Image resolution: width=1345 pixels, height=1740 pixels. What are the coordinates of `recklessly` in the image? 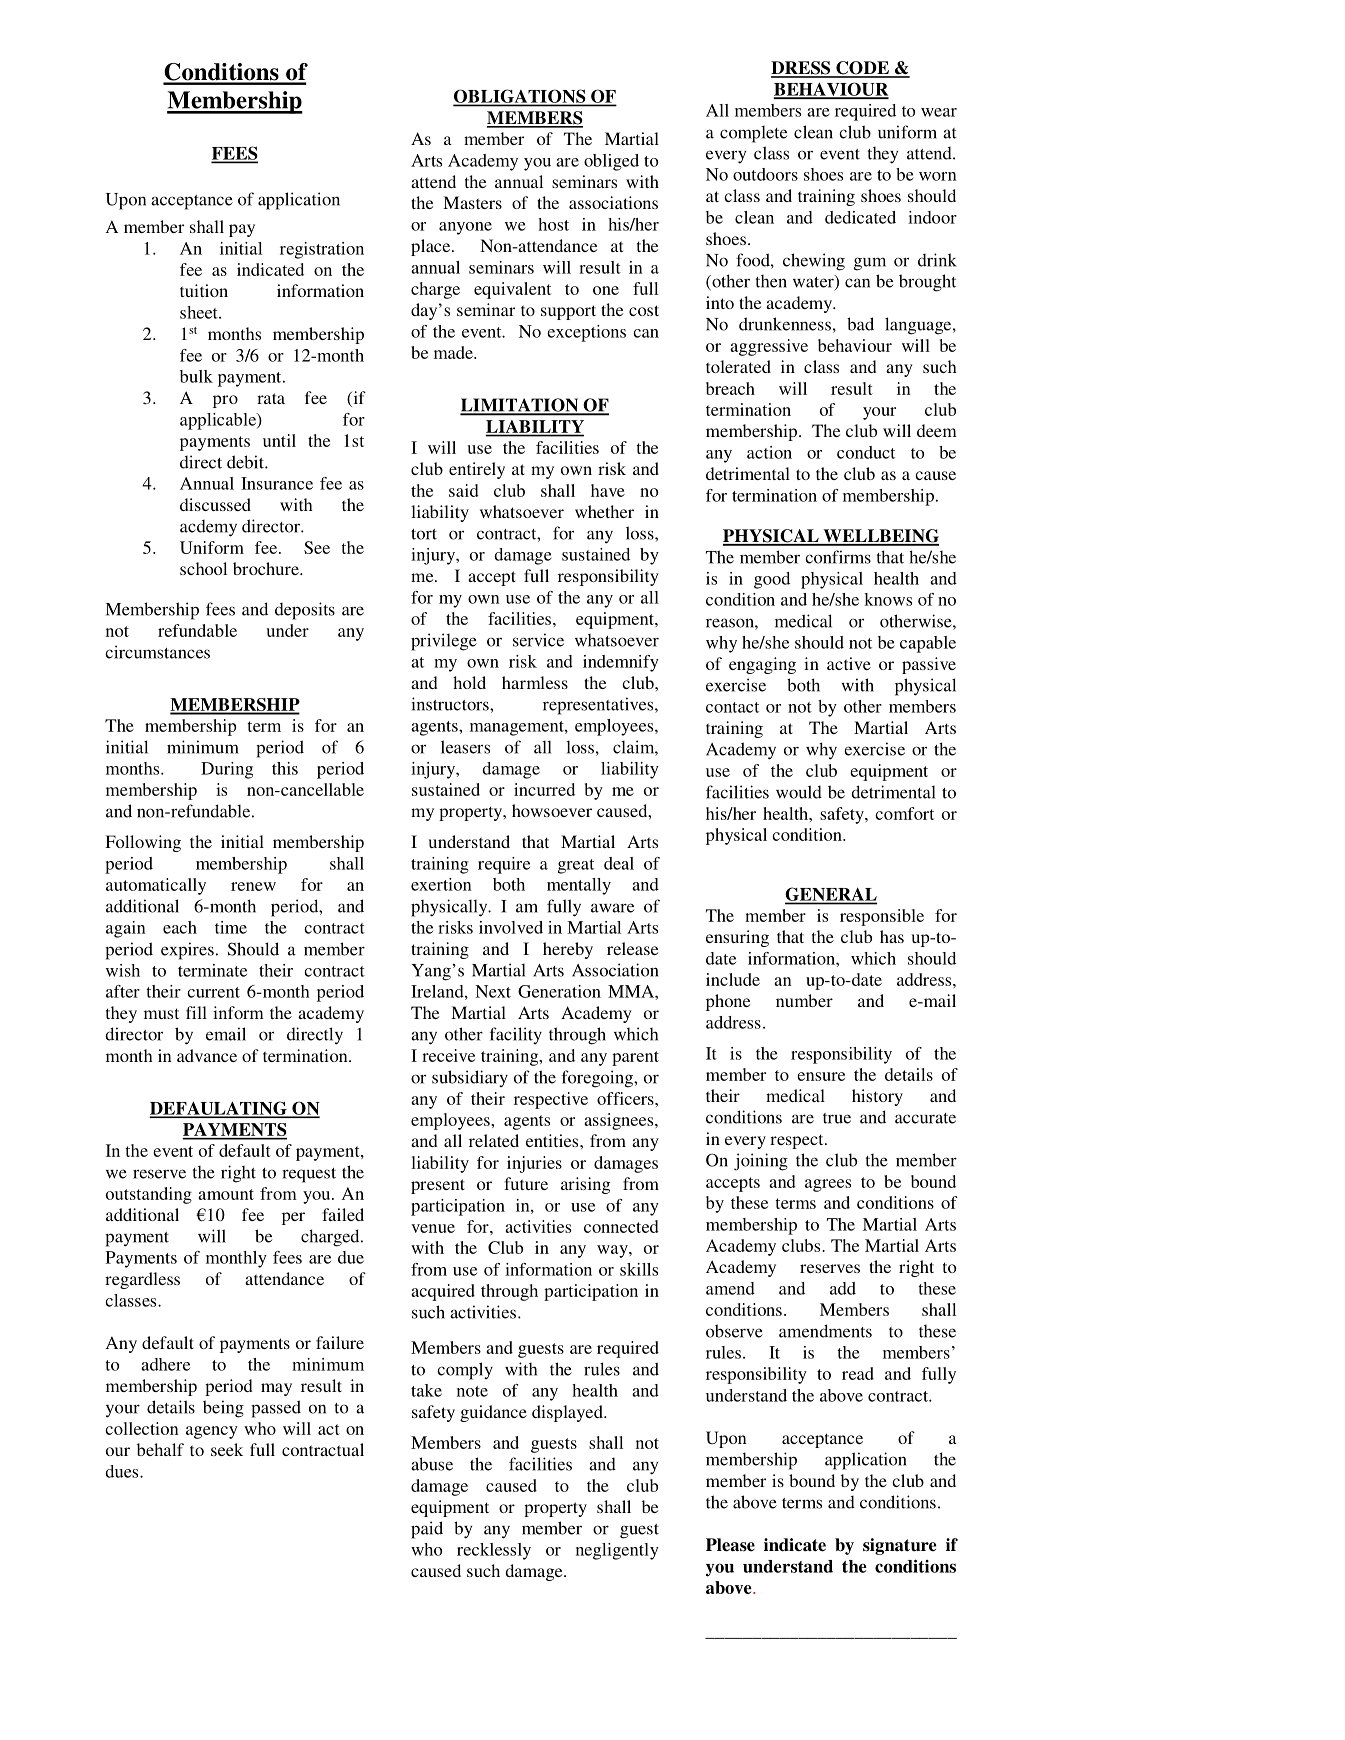 It's located at (494, 1551).
